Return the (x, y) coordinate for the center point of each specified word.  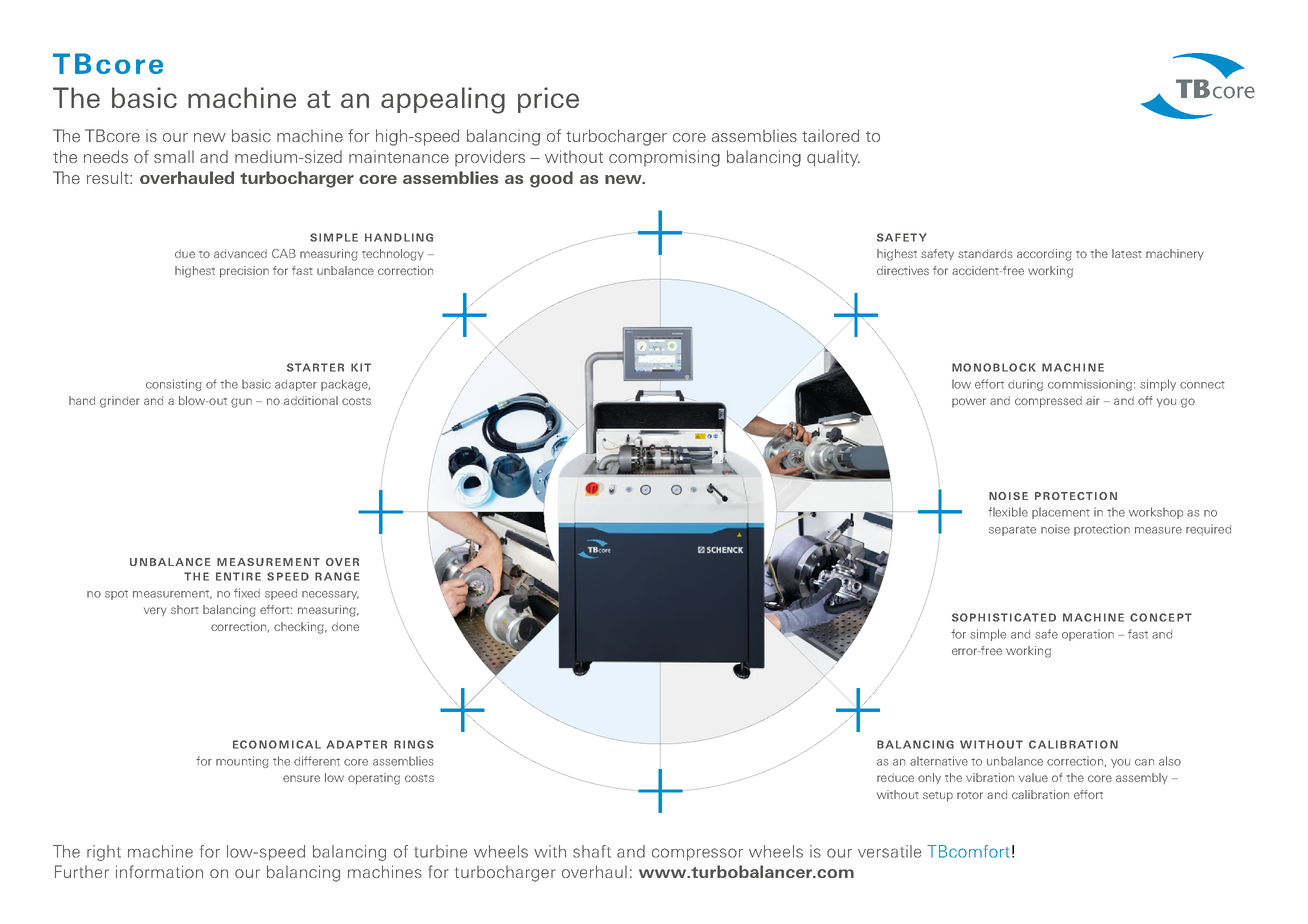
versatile (889, 851)
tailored (830, 135)
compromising (664, 158)
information (159, 871)
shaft (592, 851)
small (174, 156)
